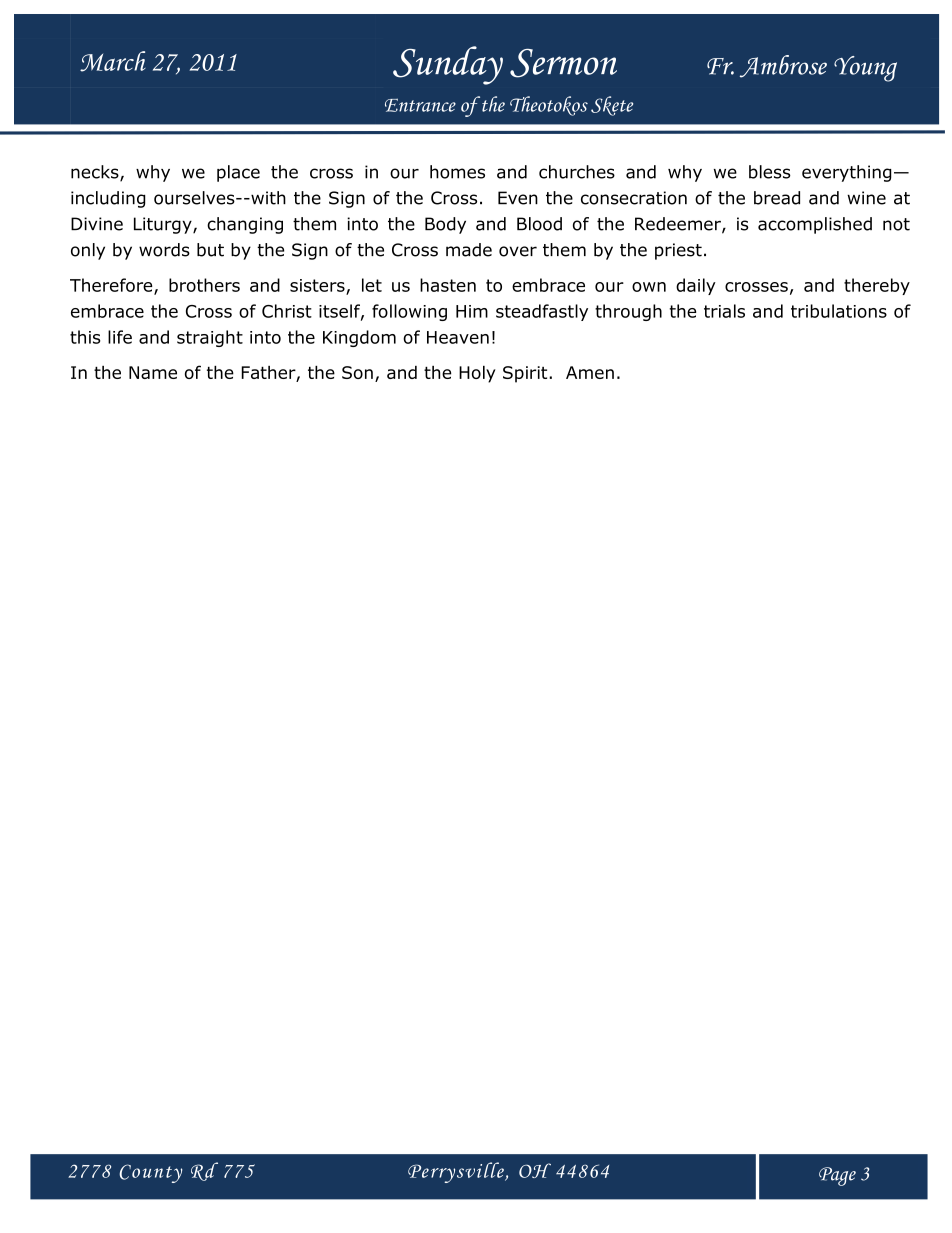 Image resolution: width=952 pixels, height=1233 pixels. What do you see at coordinates (837, 1176) in the screenshot?
I see `Page` at bounding box center [837, 1176].
